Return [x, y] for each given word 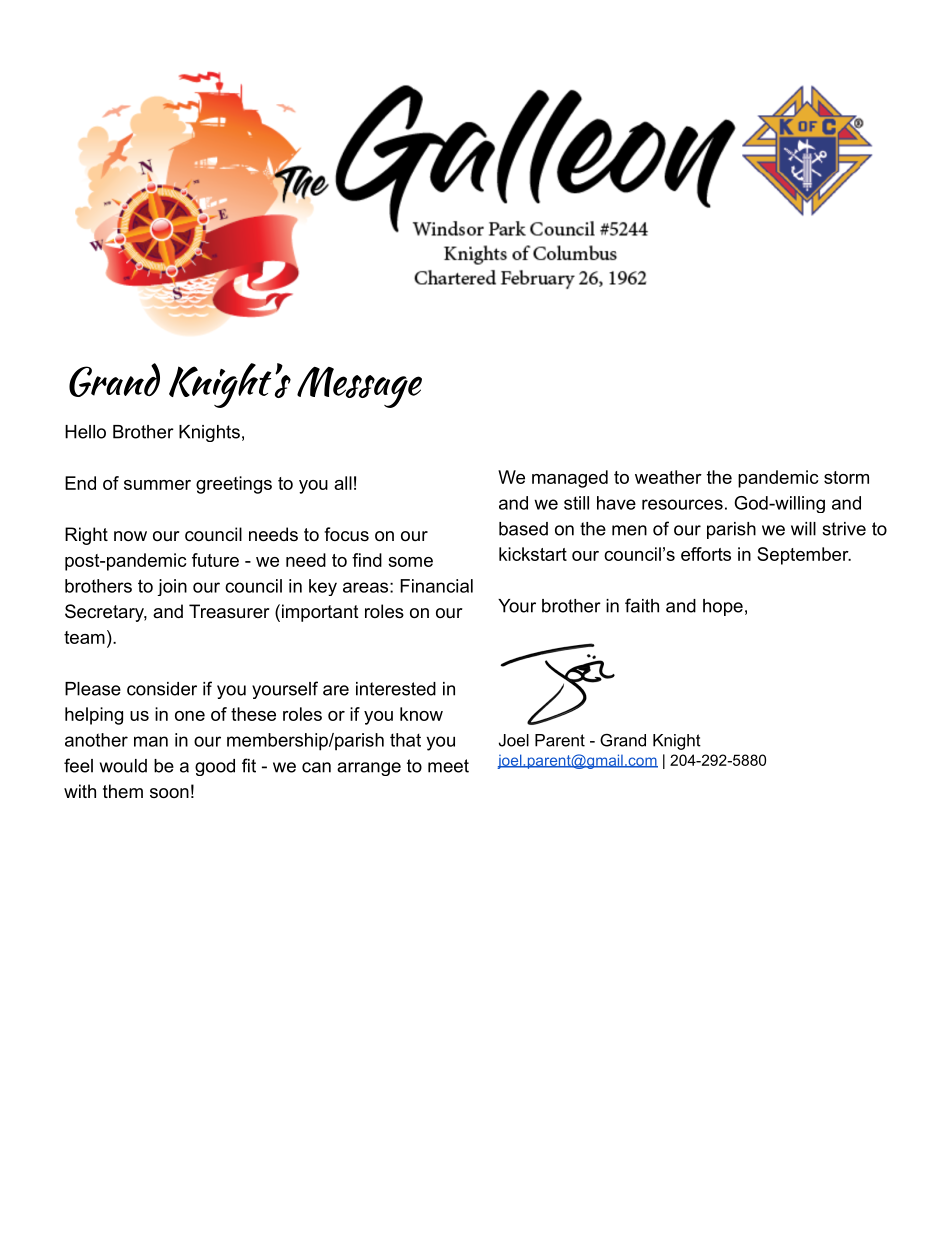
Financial [436, 586]
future [215, 560]
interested [396, 689]
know [421, 714]
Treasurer [229, 611]
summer [157, 485]
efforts [706, 554]
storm [846, 477]
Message [359, 387]
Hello [85, 432]
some [410, 562]
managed [570, 479]
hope [723, 607]
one [190, 716]
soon [169, 793]
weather [668, 477]
